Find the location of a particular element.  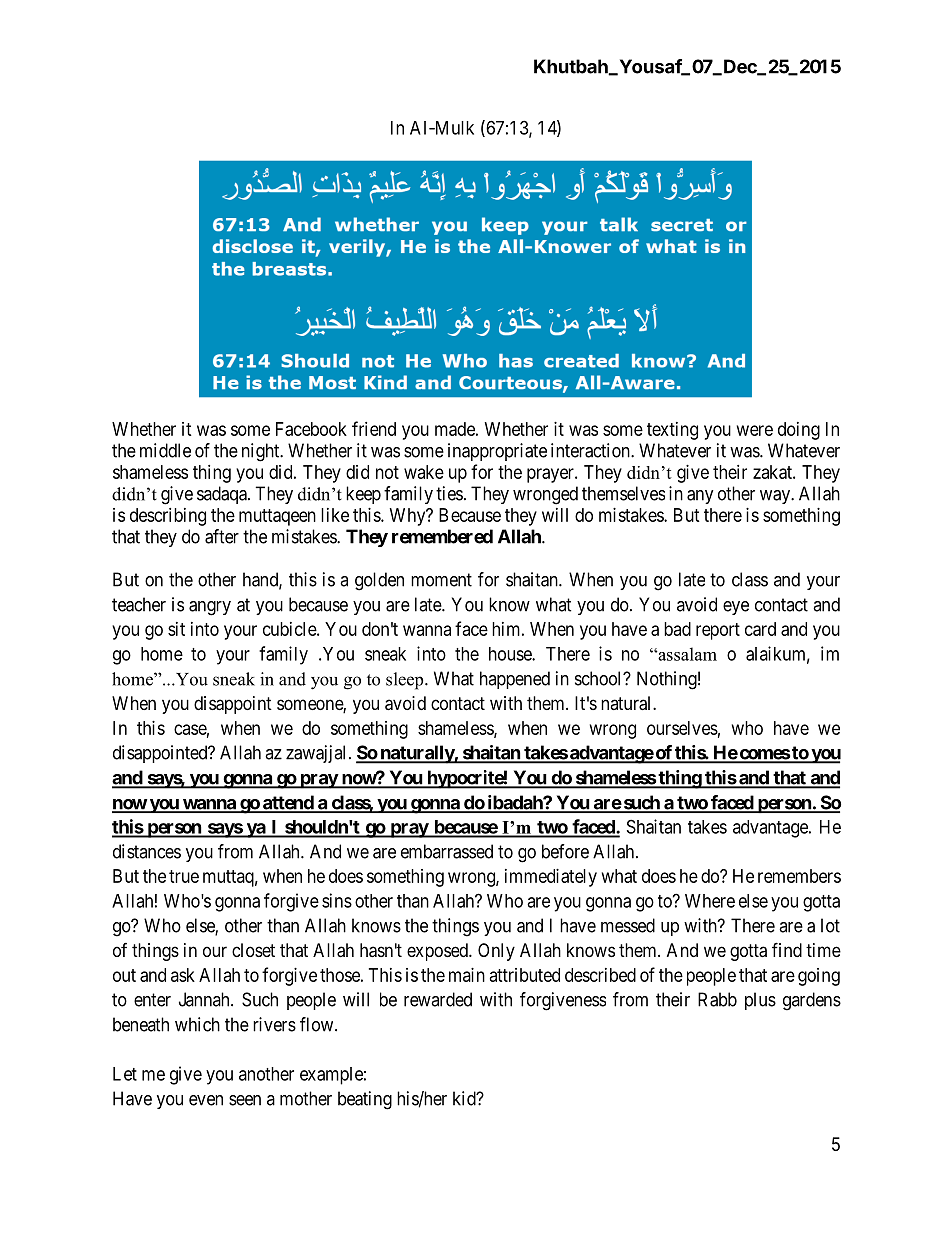

middle is located at coordinates (165, 450).
